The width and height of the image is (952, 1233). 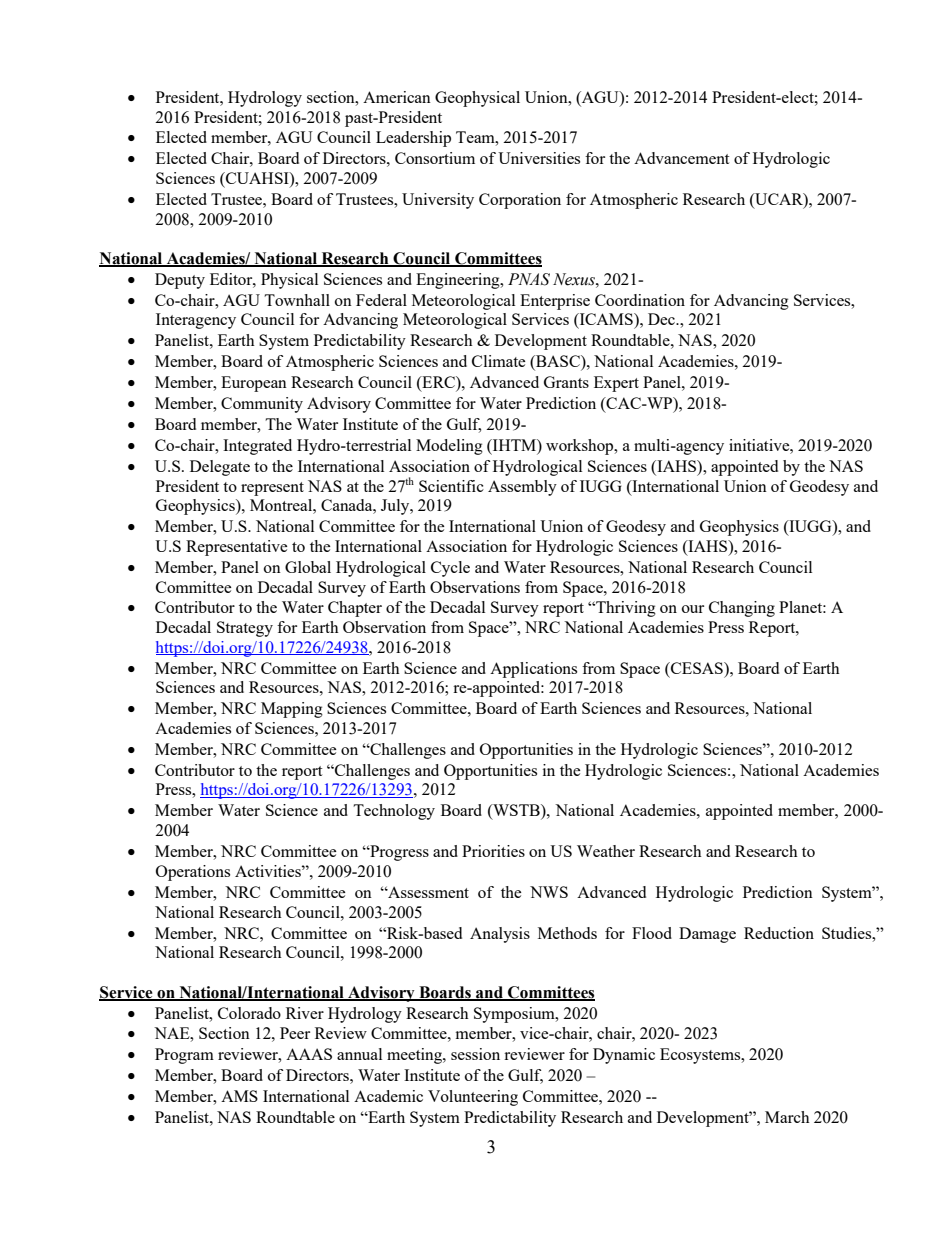 I want to click on Mapping, so click(x=292, y=710).
